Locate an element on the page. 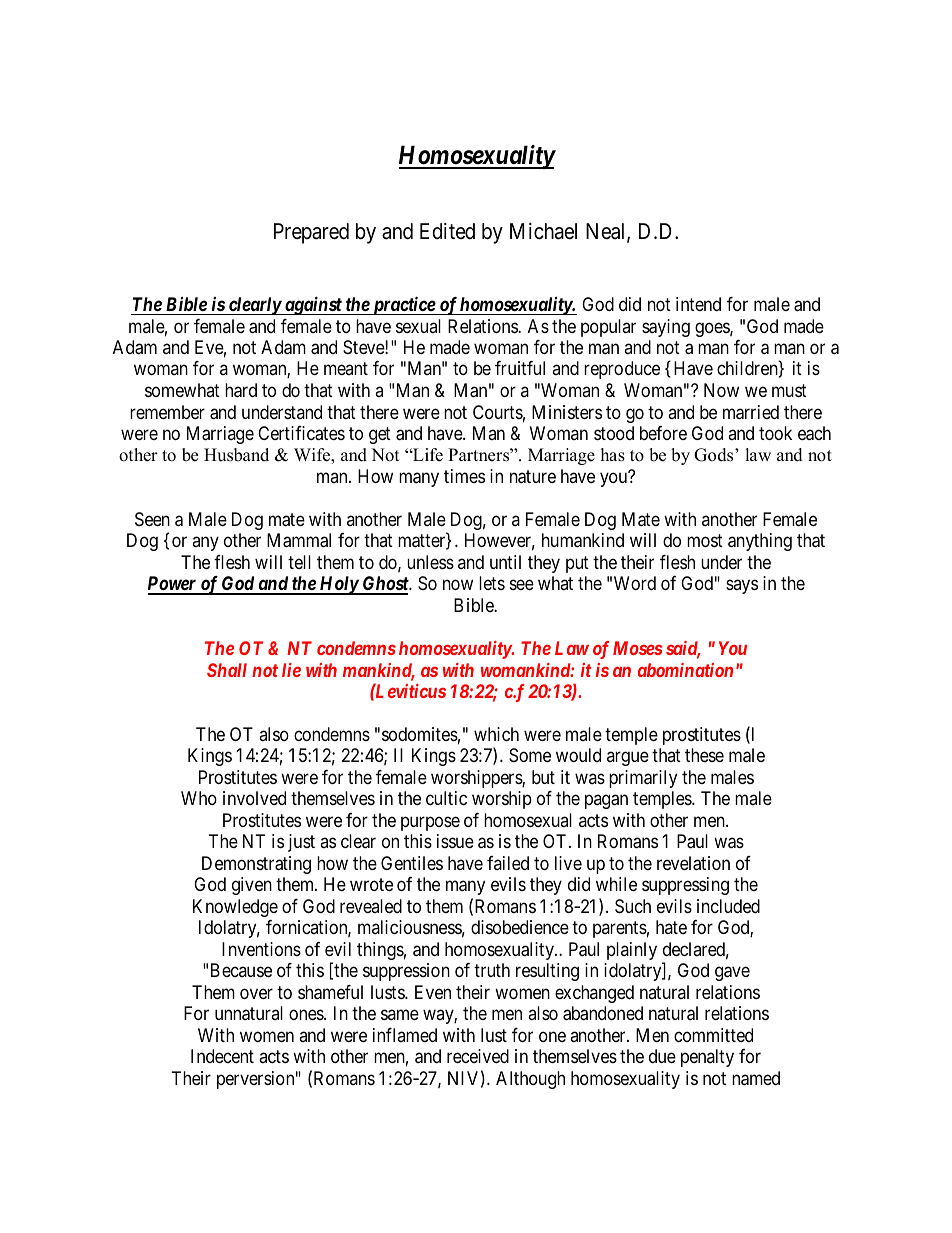 The height and width of the image is (1233, 952). Edited is located at coordinates (447, 231).
